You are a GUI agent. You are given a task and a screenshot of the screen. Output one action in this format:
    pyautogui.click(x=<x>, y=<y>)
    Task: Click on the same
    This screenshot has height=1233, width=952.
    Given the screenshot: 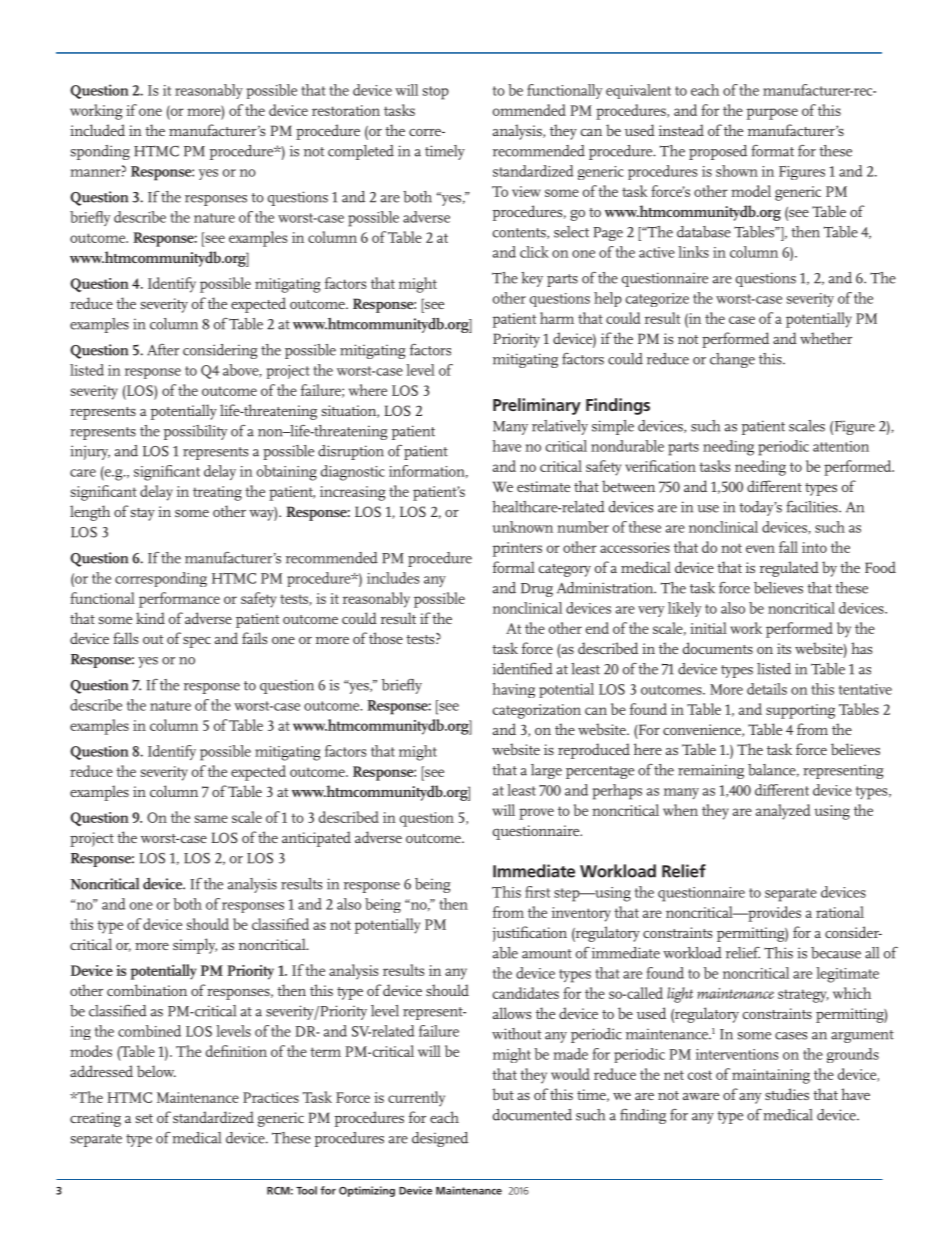 What is the action you would take?
    pyautogui.click(x=211, y=819)
